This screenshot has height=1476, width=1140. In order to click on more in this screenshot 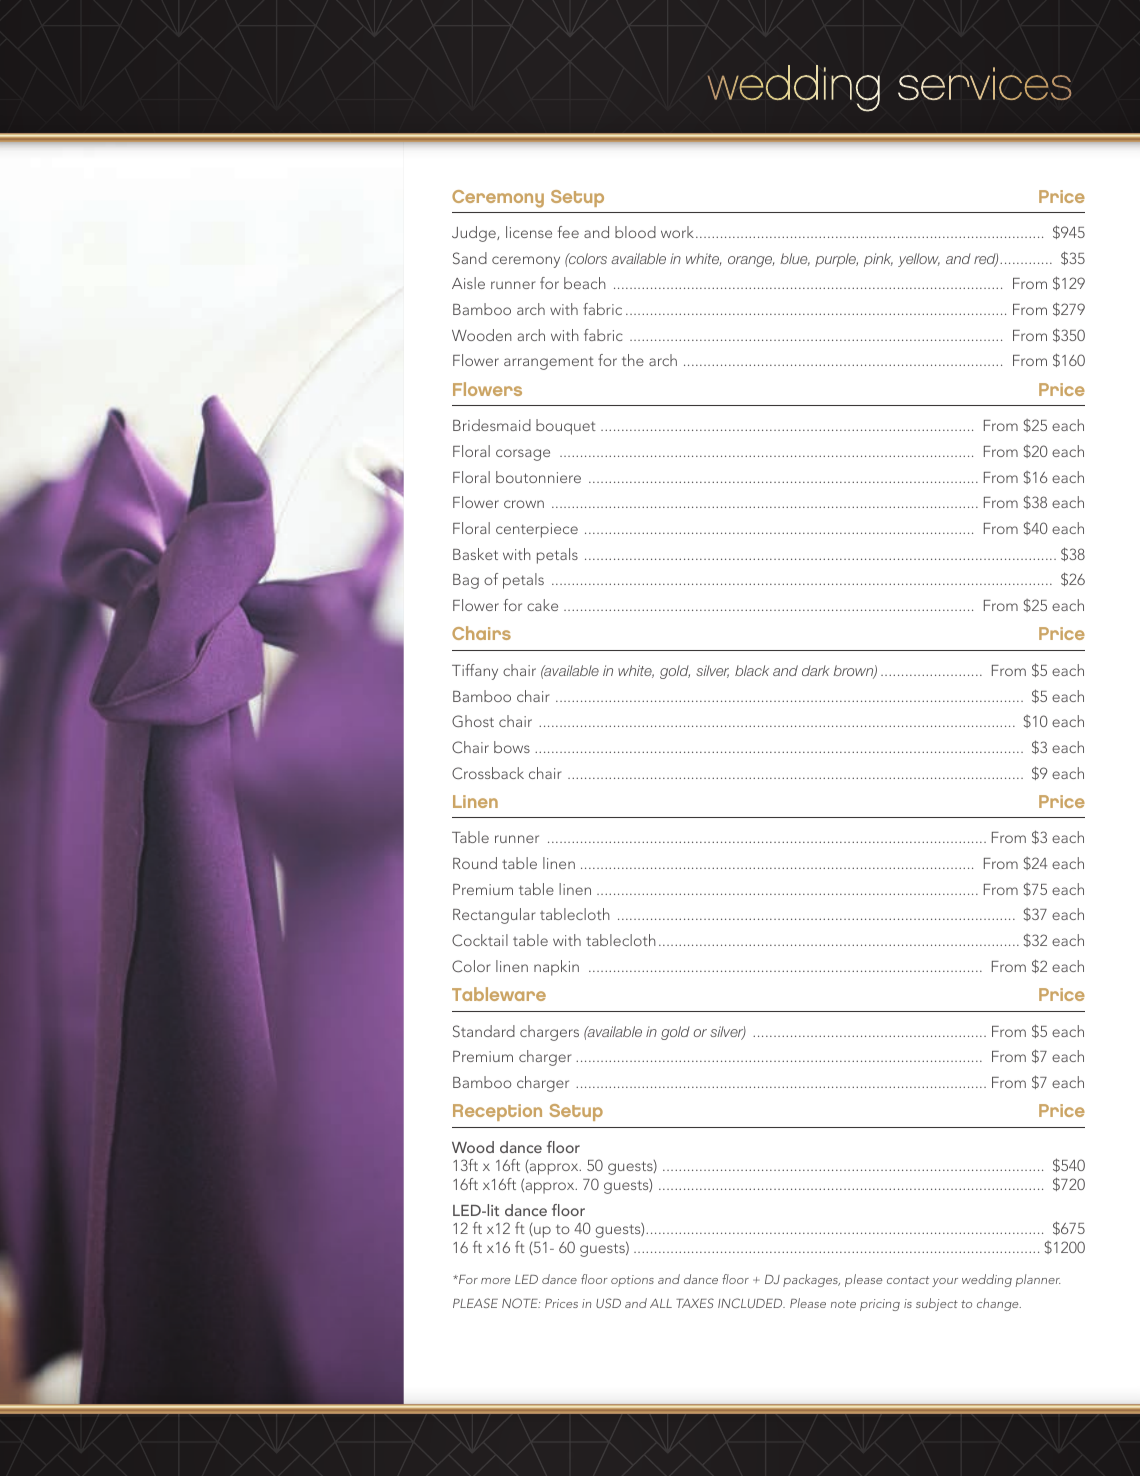, I will do `click(495, 1281)`.
